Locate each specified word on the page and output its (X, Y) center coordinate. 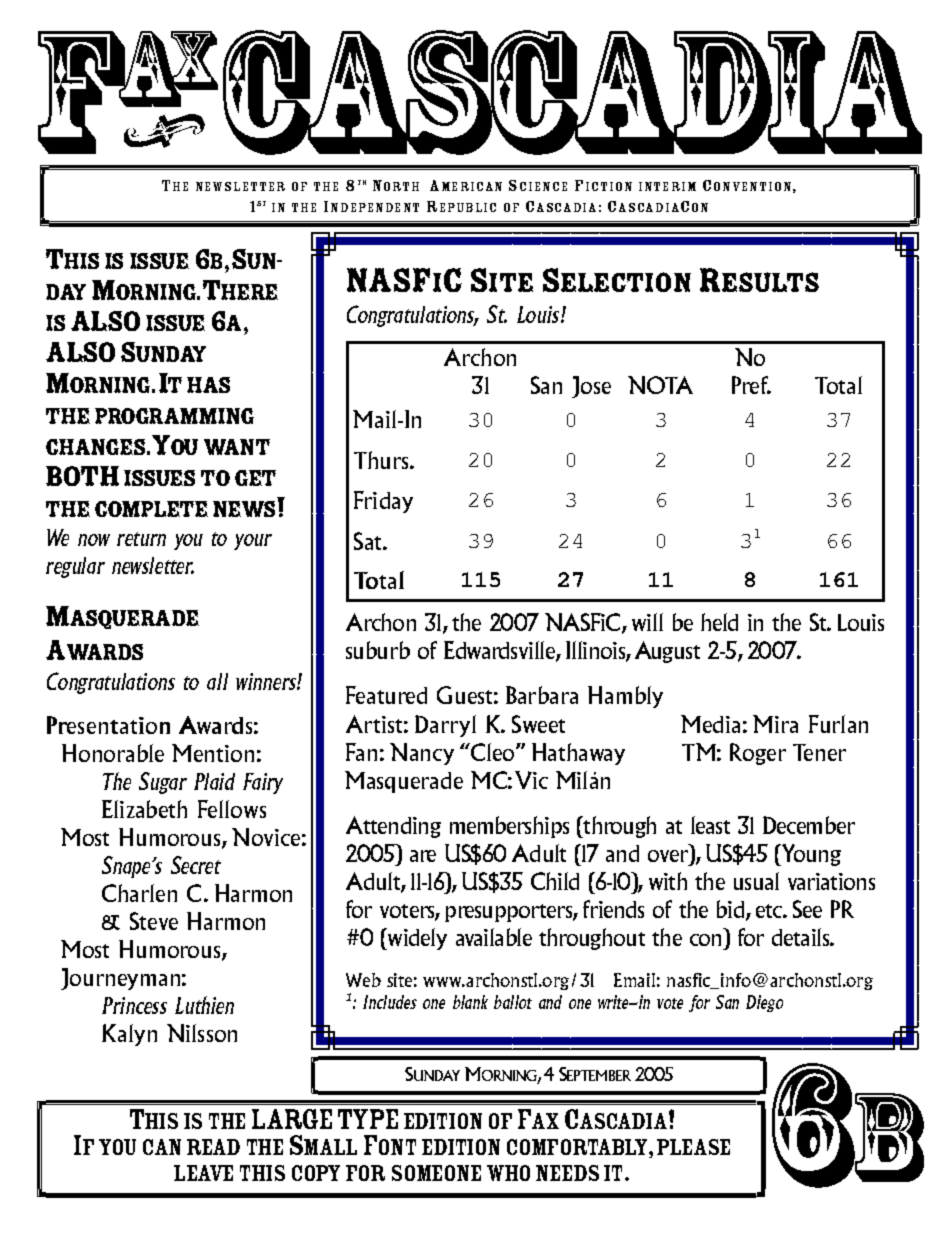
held (719, 622)
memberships (509, 827)
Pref (751, 385)
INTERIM (667, 186)
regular (75, 567)
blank (470, 1002)
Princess (134, 1005)
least (710, 825)
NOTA (660, 385)
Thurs (382, 460)
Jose (591, 387)
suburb (378, 650)
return (141, 539)
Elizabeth (144, 809)
